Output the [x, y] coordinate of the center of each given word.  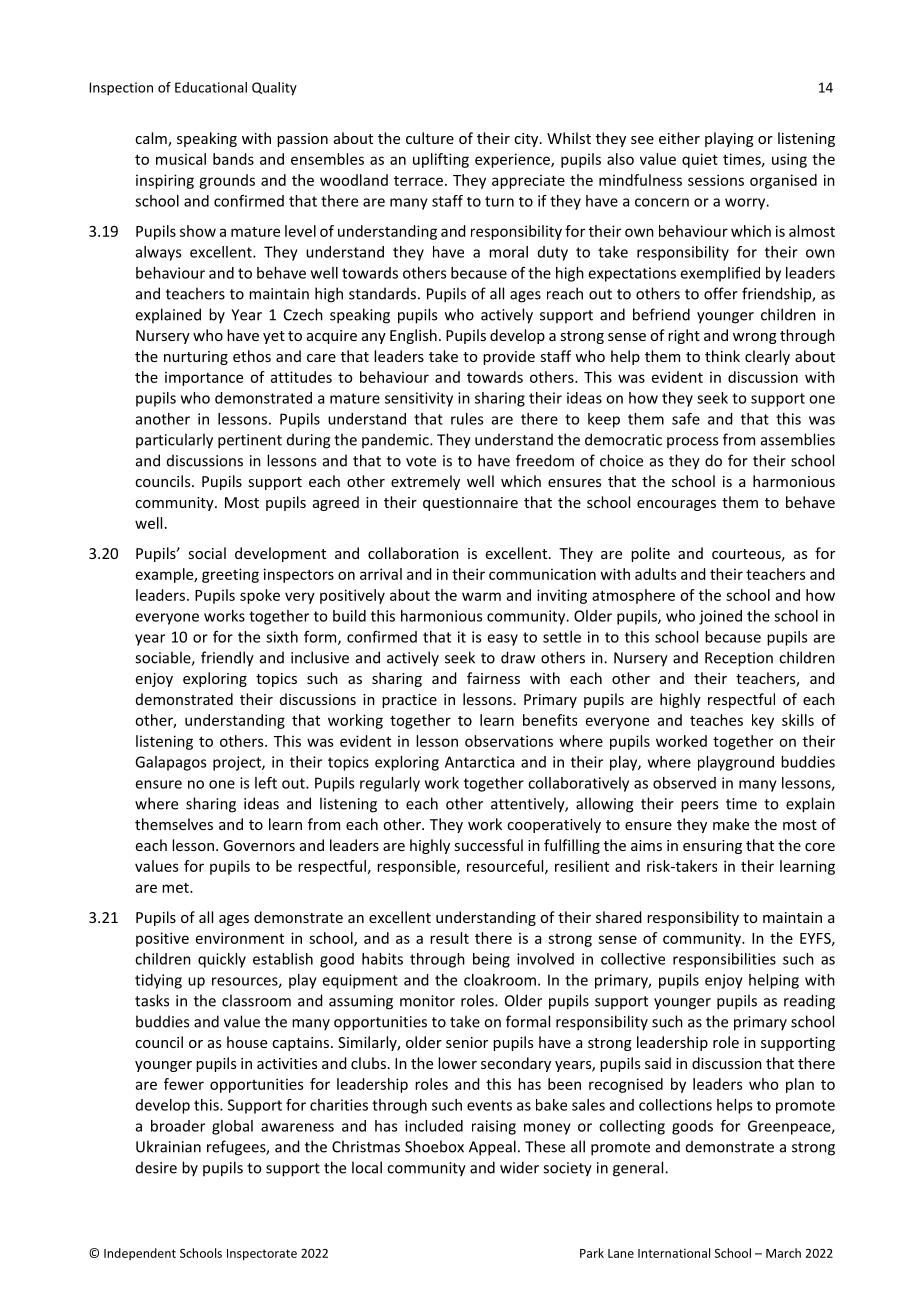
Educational [211, 87]
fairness [493, 678]
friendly [227, 659]
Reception [739, 659]
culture [430, 138]
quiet [700, 160]
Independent [140, 1254]
